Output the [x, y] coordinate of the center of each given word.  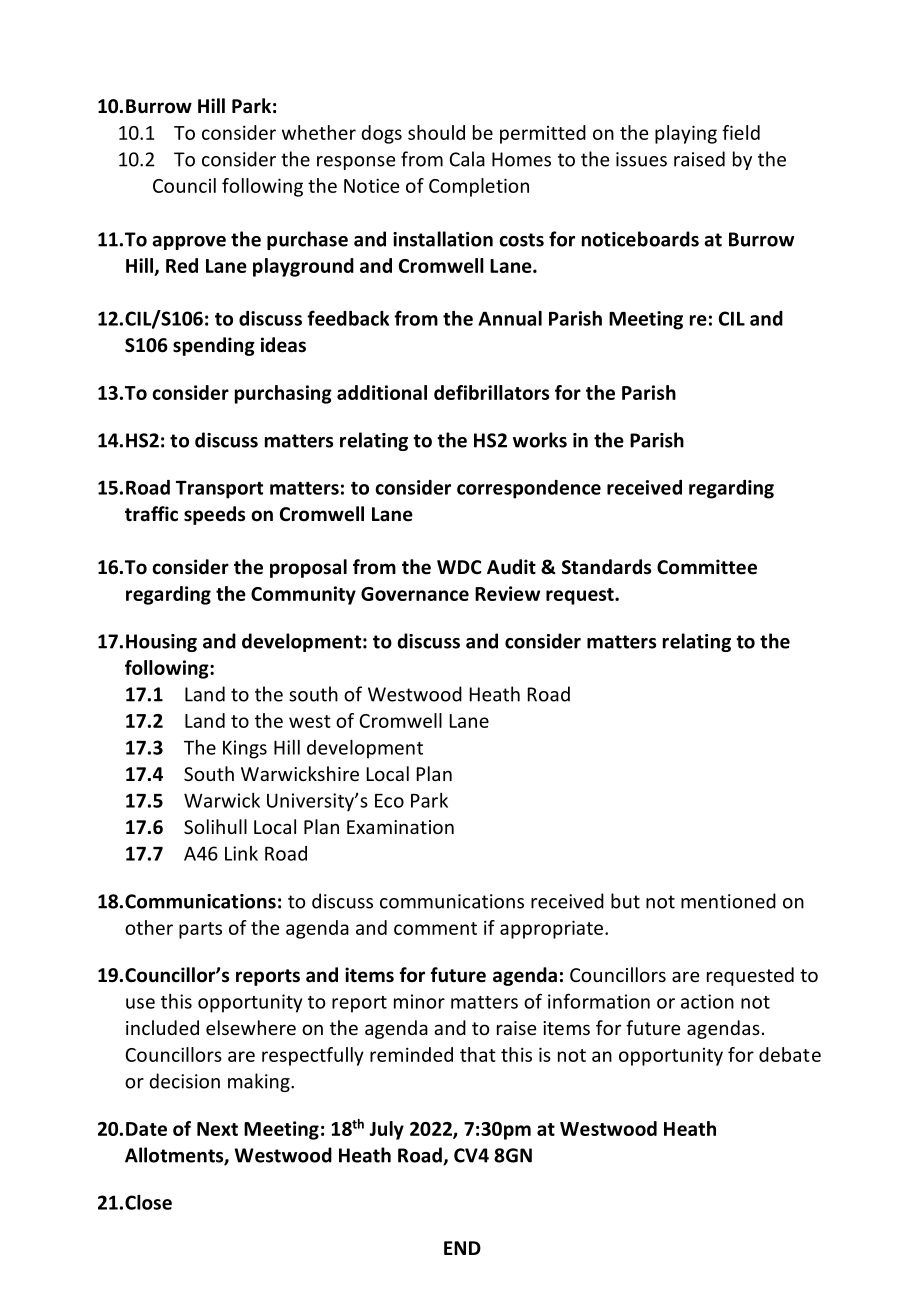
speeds [214, 515]
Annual [510, 318]
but [625, 901]
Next [217, 1129]
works [540, 440]
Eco [389, 801]
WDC [459, 567]
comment [435, 928]
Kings [245, 749]
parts [200, 930]
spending [214, 346]
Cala [467, 159]
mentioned [728, 901]
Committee [707, 567]
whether [319, 132]
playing [686, 134]
